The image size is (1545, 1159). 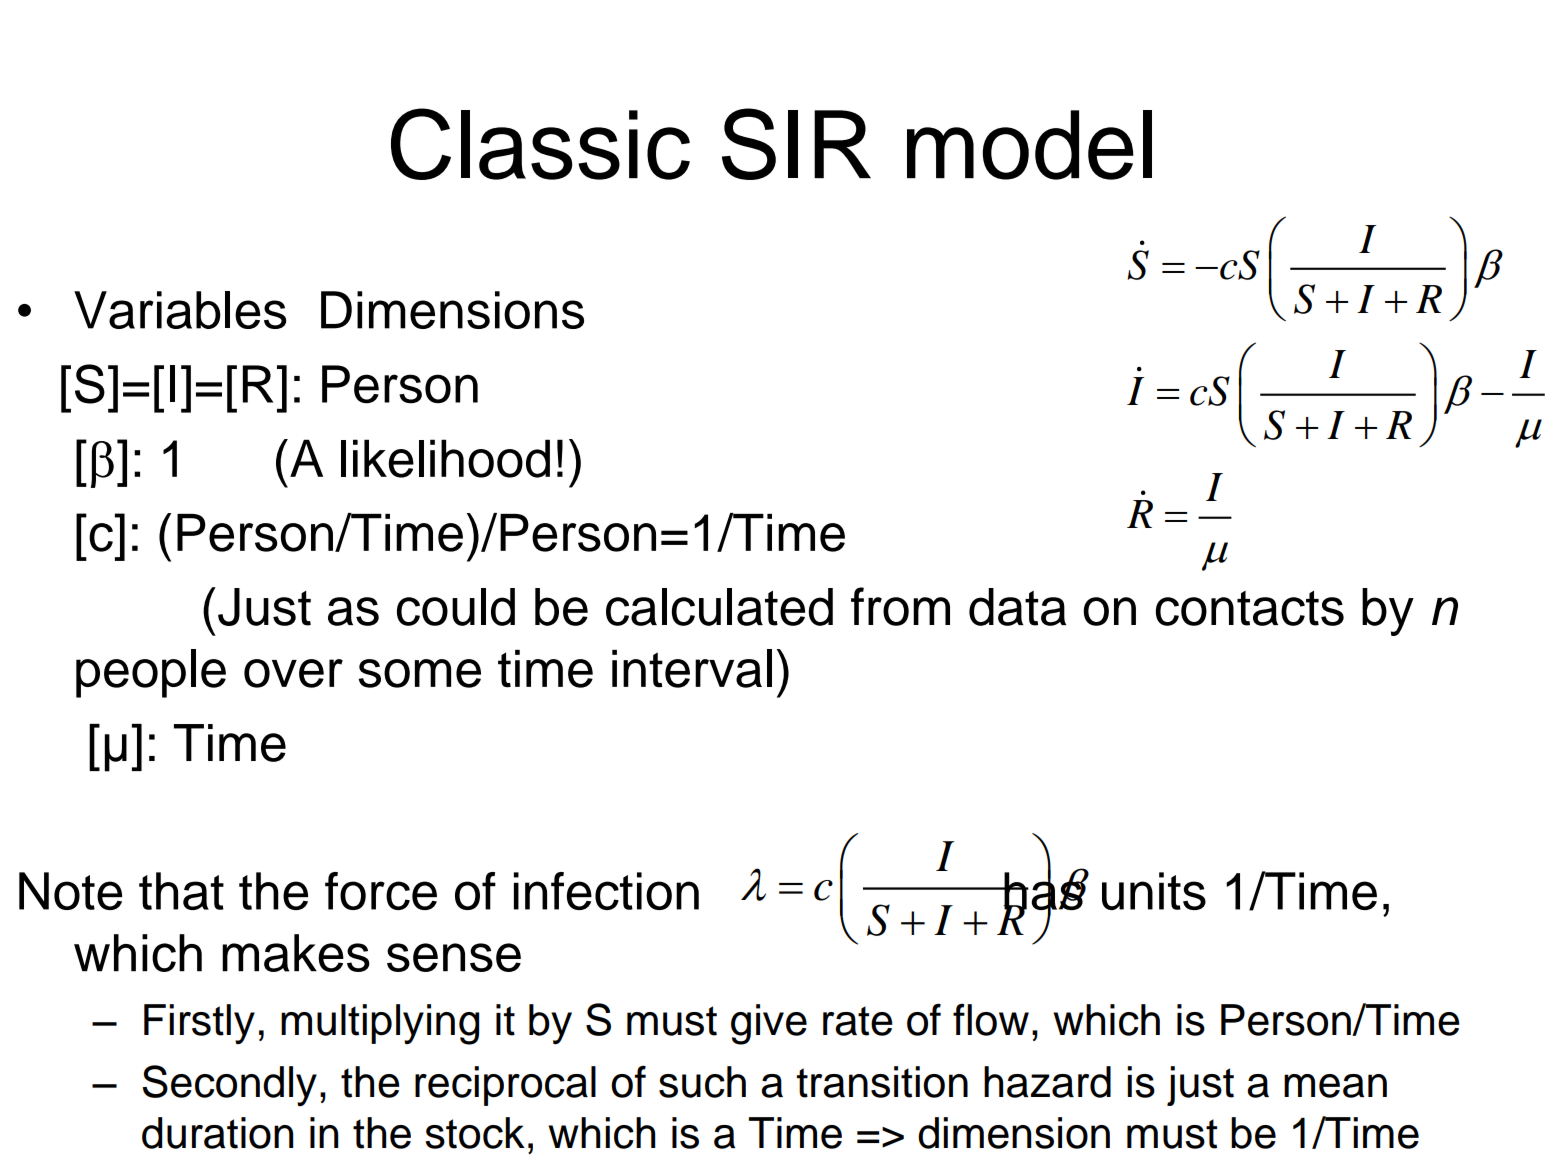 I want to click on Classic, so click(x=540, y=144).
